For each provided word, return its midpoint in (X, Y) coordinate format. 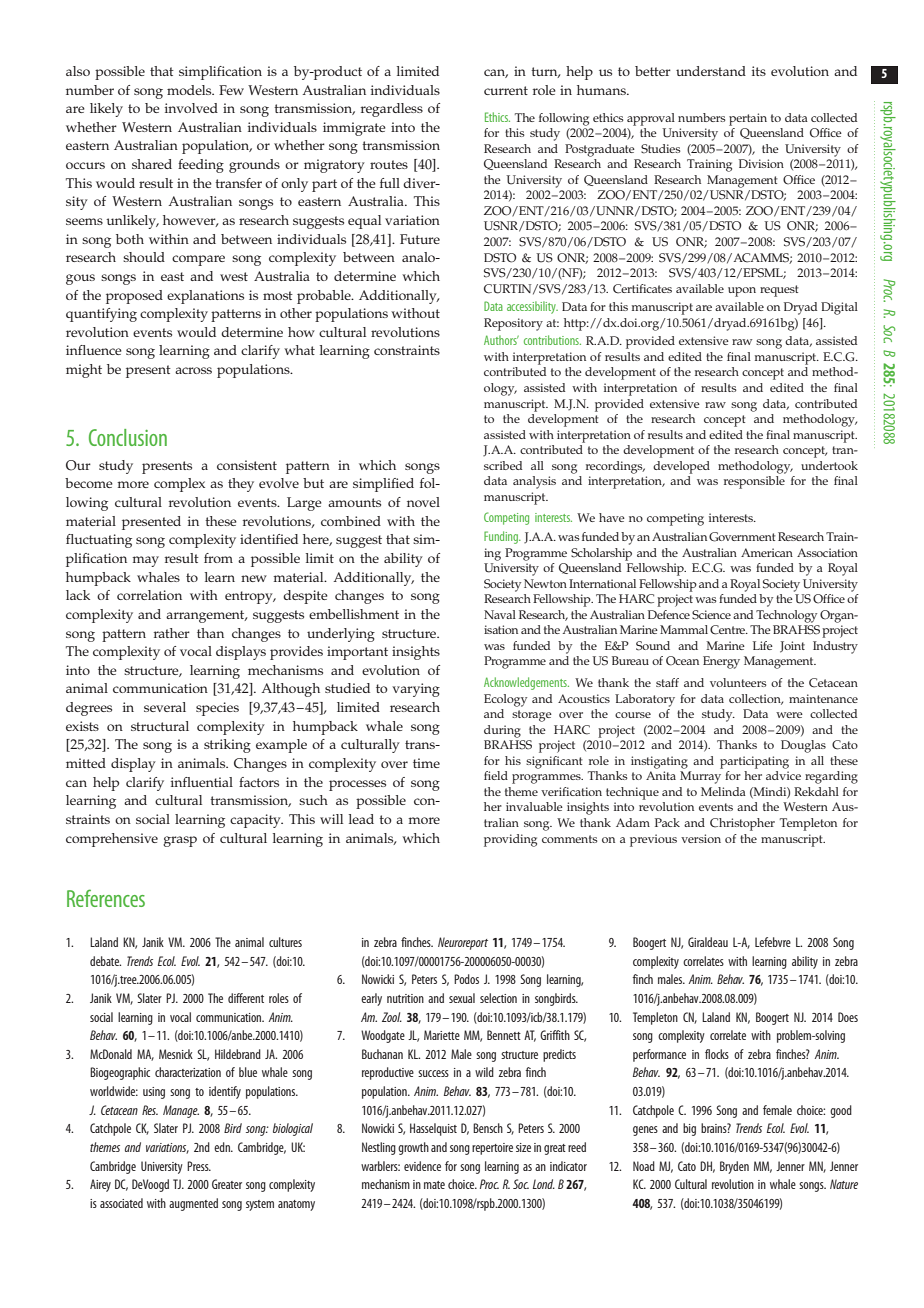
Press (199, 1166)
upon (742, 292)
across (193, 370)
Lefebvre (773, 942)
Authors (501, 340)
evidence (422, 1166)
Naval (500, 614)
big (689, 1129)
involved (191, 108)
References (106, 898)
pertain (748, 119)
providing (510, 840)
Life (763, 645)
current (506, 90)
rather (172, 633)
